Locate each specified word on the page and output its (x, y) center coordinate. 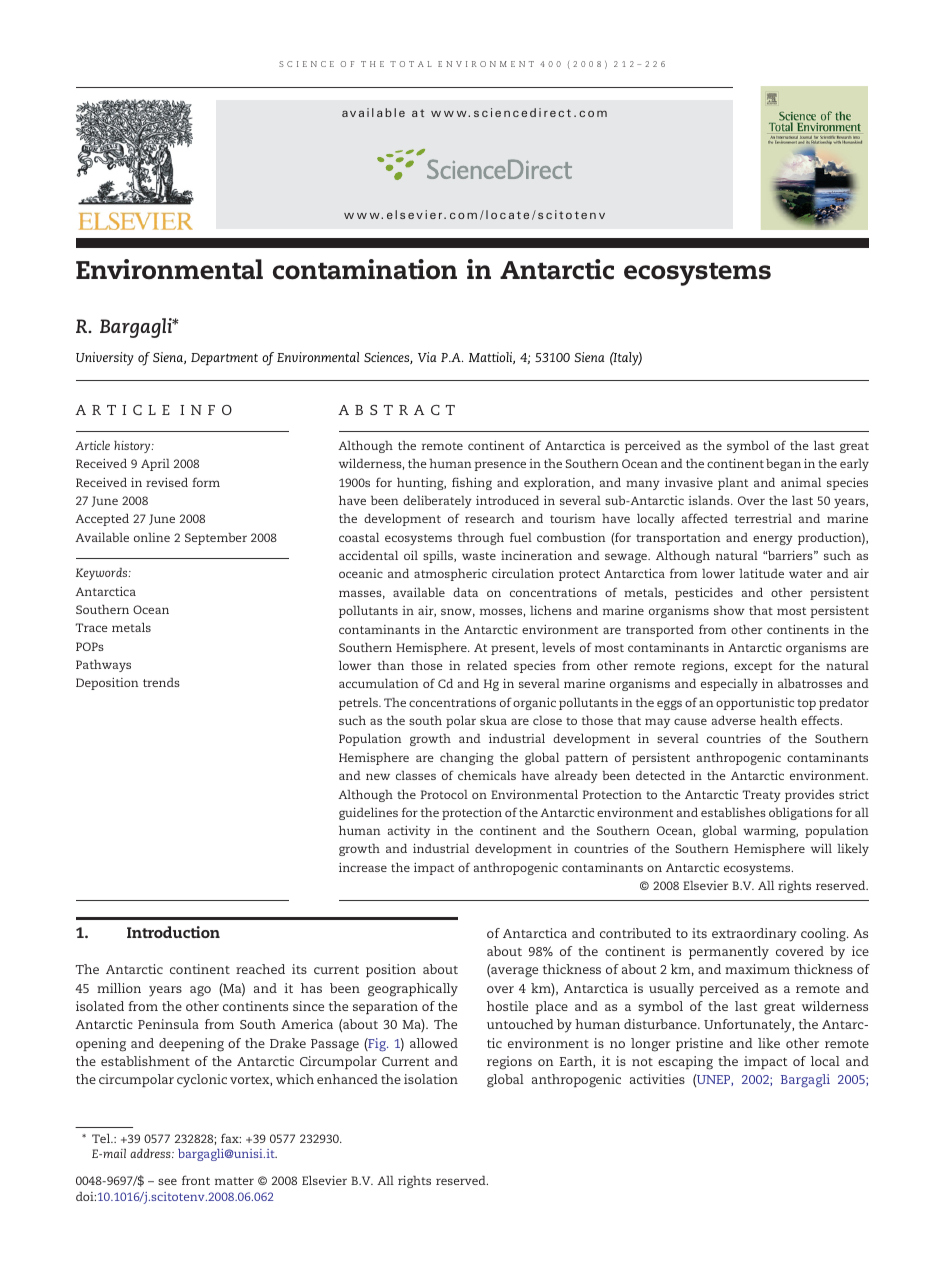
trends (161, 682)
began (783, 465)
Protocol (444, 794)
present (514, 649)
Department (224, 359)
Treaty (761, 796)
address (151, 1153)
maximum (757, 969)
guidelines (368, 814)
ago (200, 991)
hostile (507, 1006)
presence (500, 466)
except (753, 667)
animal (801, 482)
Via (427, 357)
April (155, 465)
